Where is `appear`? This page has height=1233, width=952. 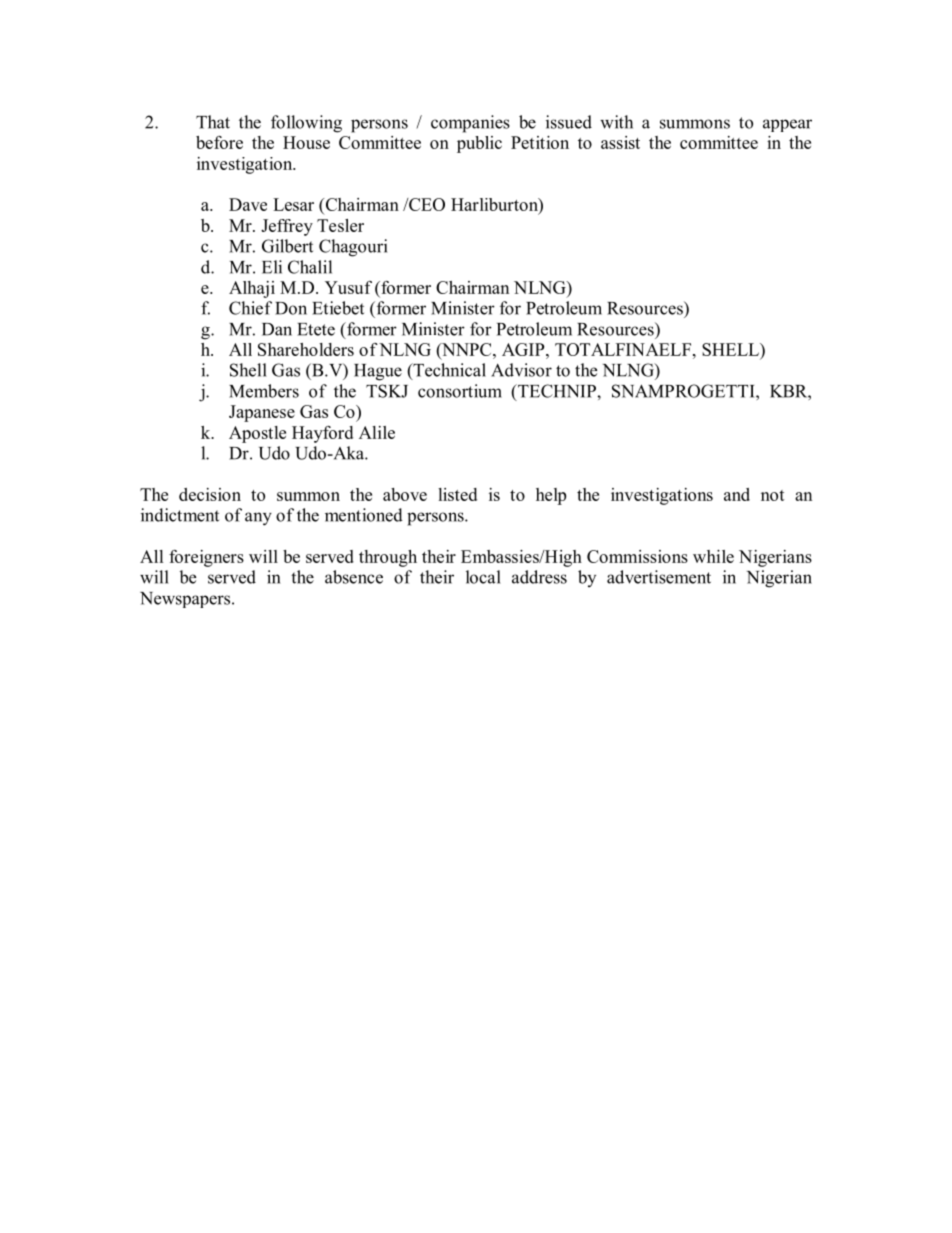
appear is located at coordinates (787, 125).
